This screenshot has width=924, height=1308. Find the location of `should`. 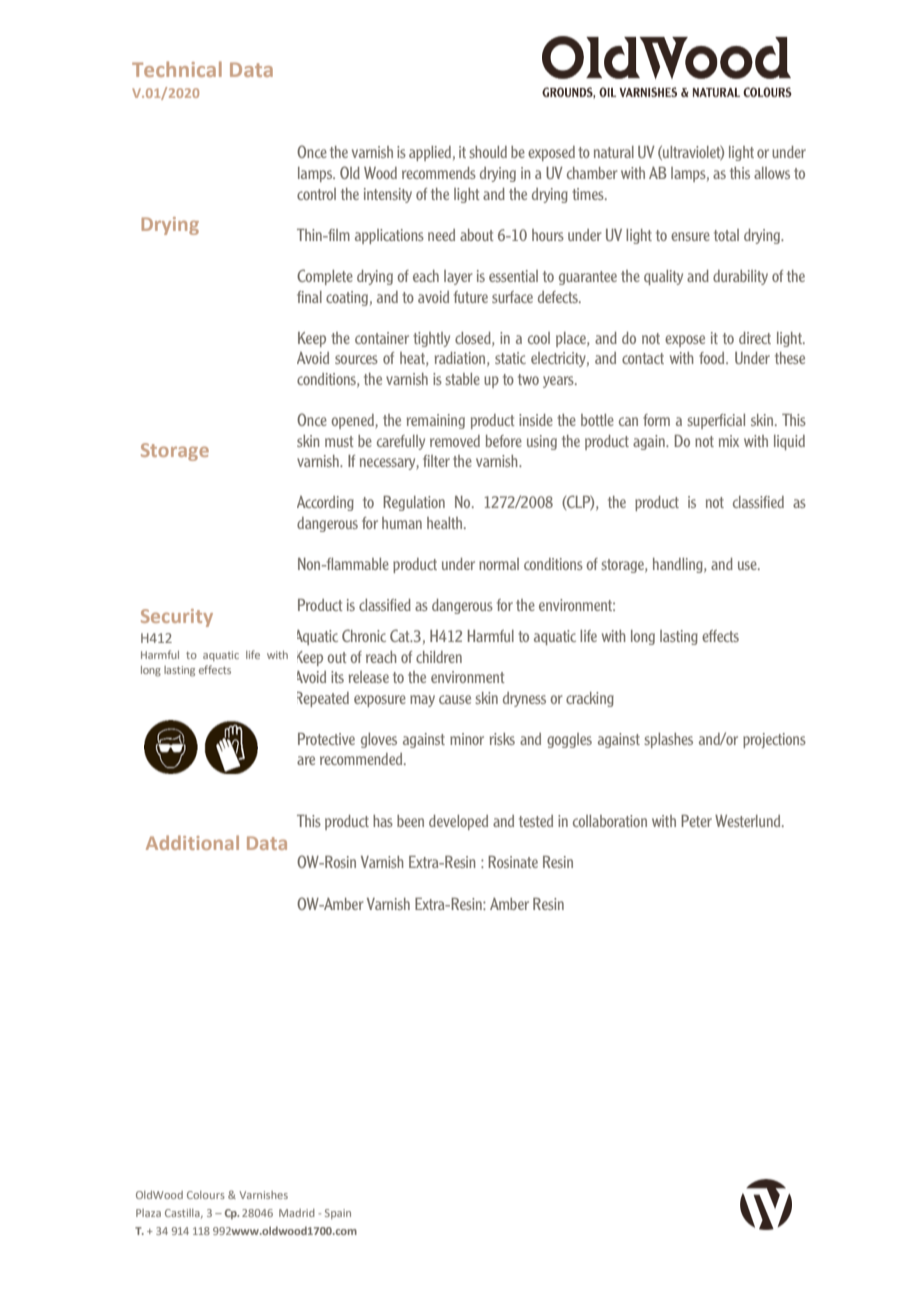

should is located at coordinates (488, 152).
